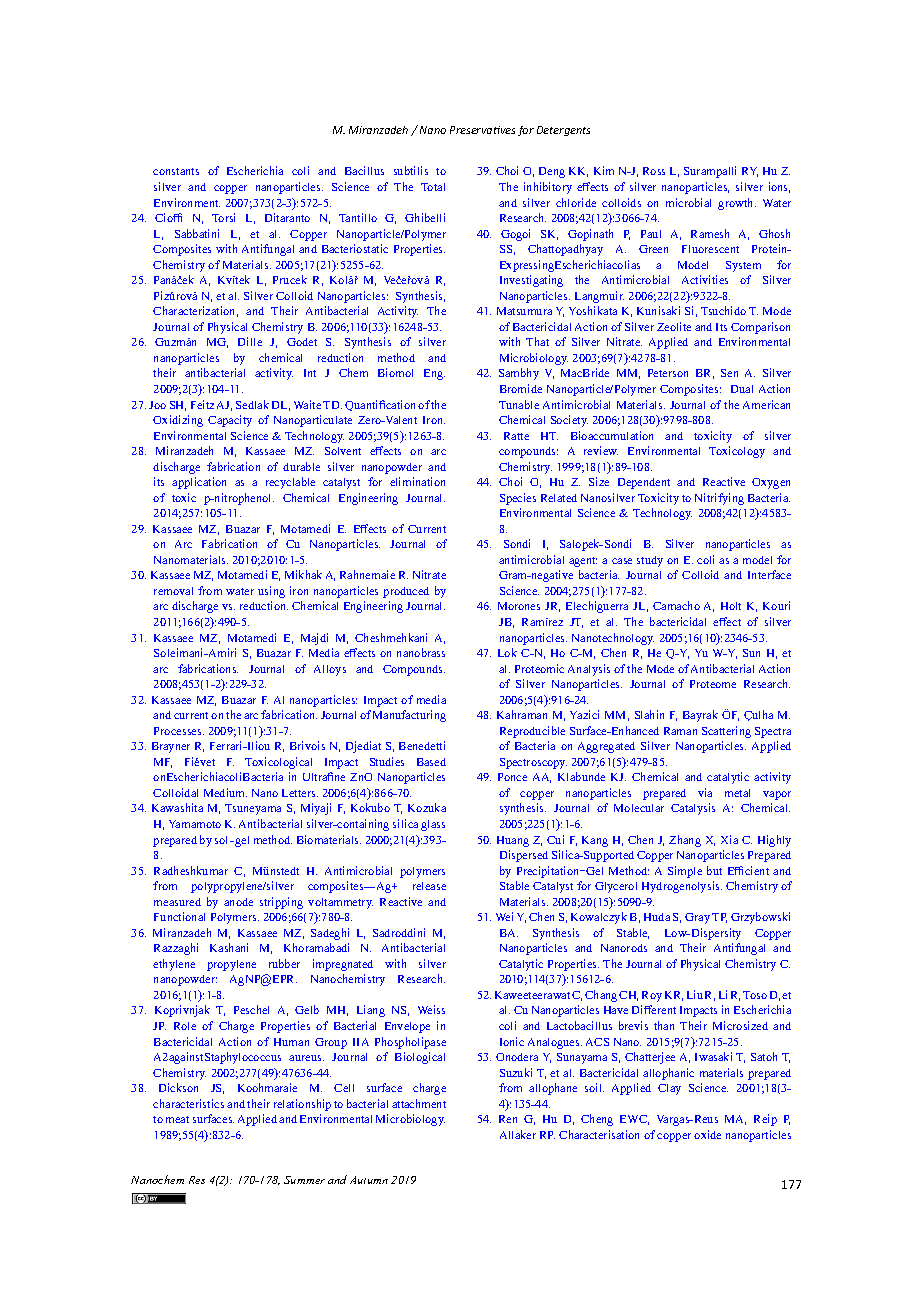 The height and width of the screenshot is (1308, 924). Describe the element at coordinates (271, 592) in the screenshot. I see `using` at that location.
